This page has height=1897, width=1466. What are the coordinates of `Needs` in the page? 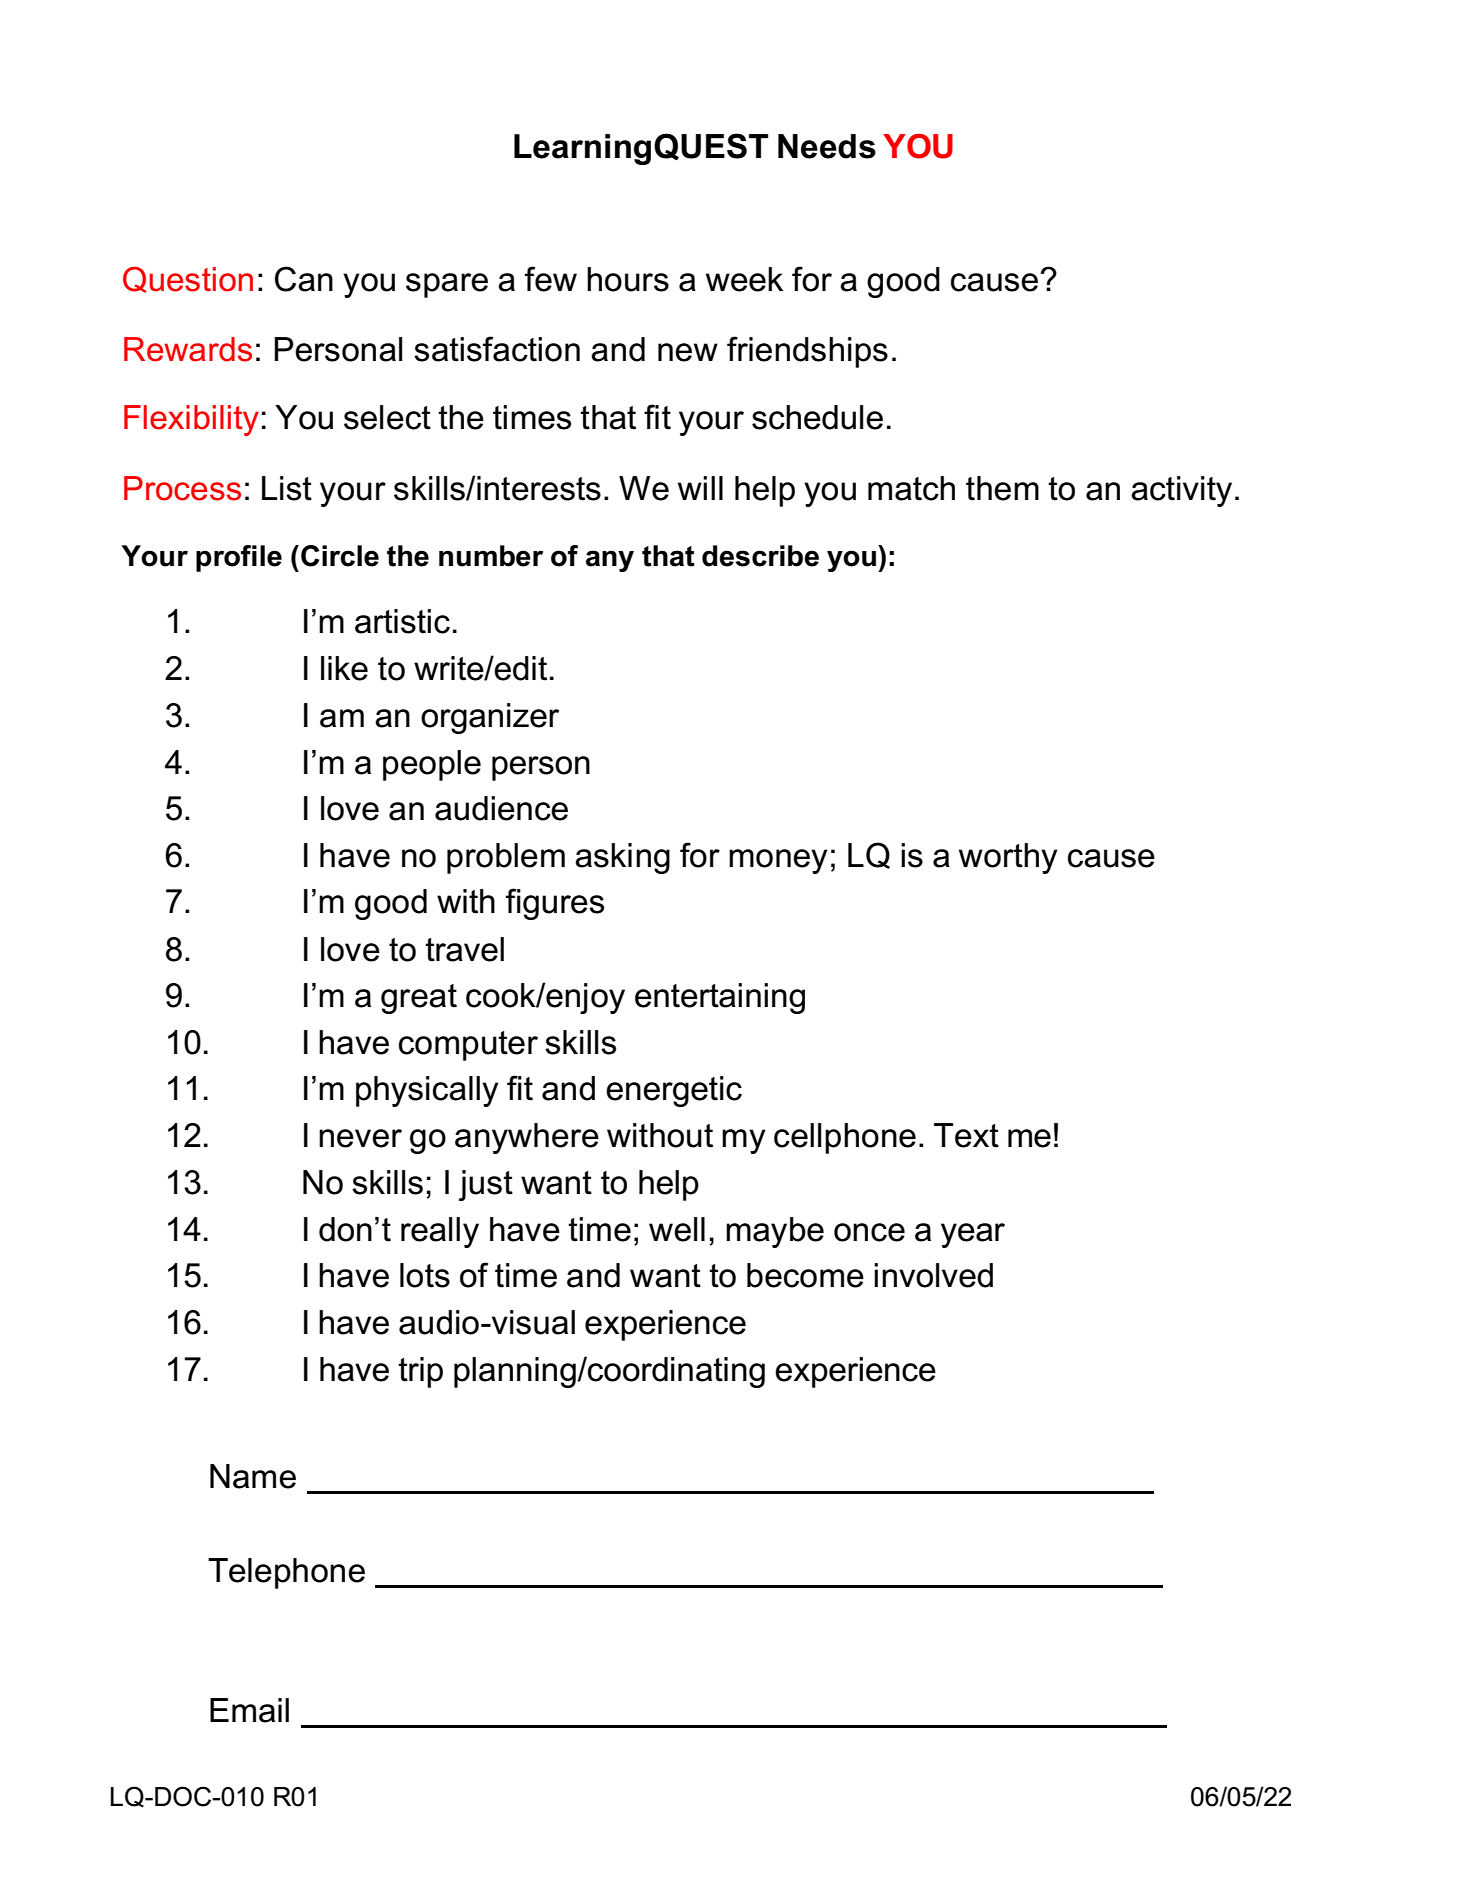 It's located at (827, 146).
